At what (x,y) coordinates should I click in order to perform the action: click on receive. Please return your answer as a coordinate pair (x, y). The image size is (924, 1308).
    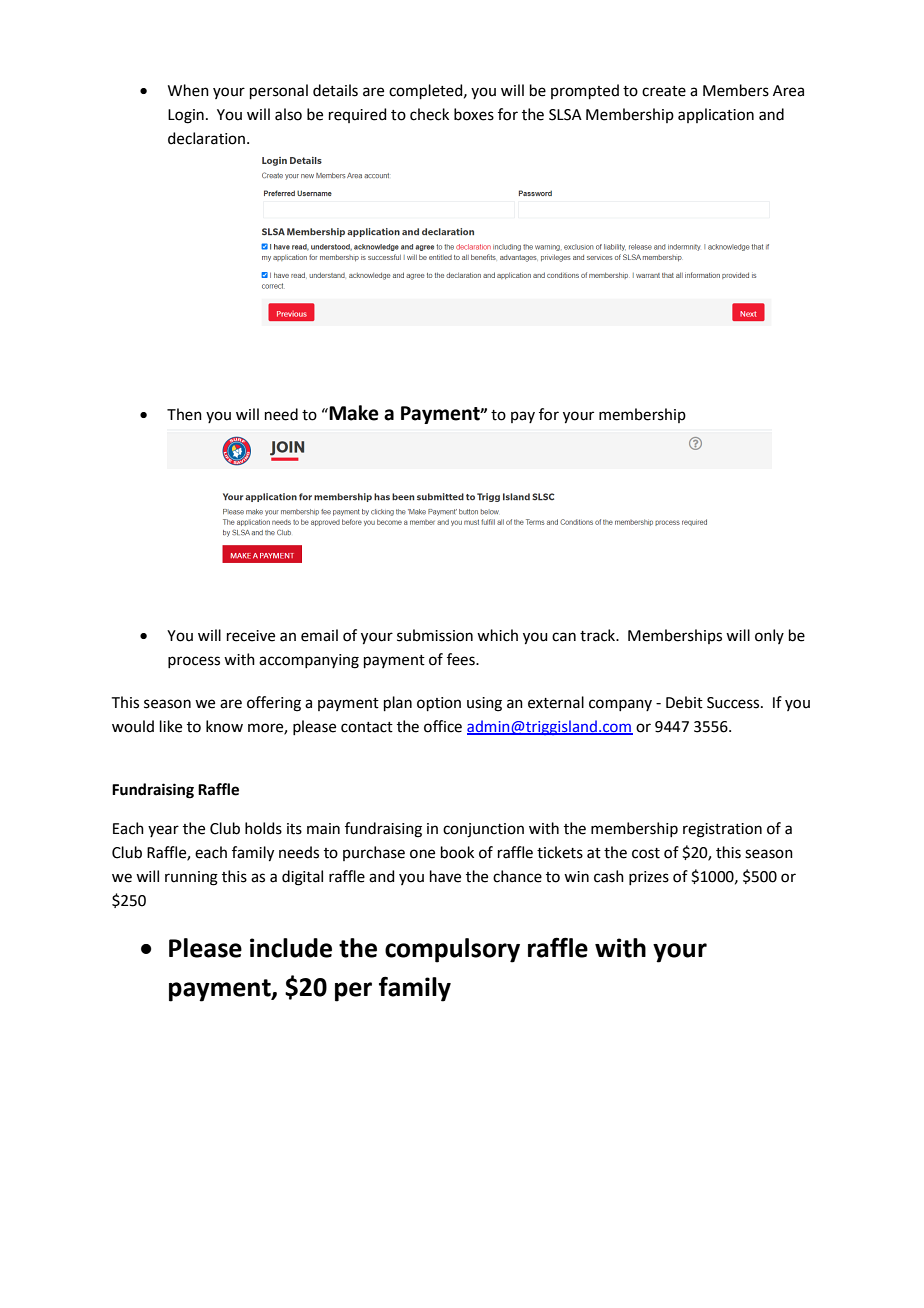
    Looking at the image, I should click on (251, 636).
